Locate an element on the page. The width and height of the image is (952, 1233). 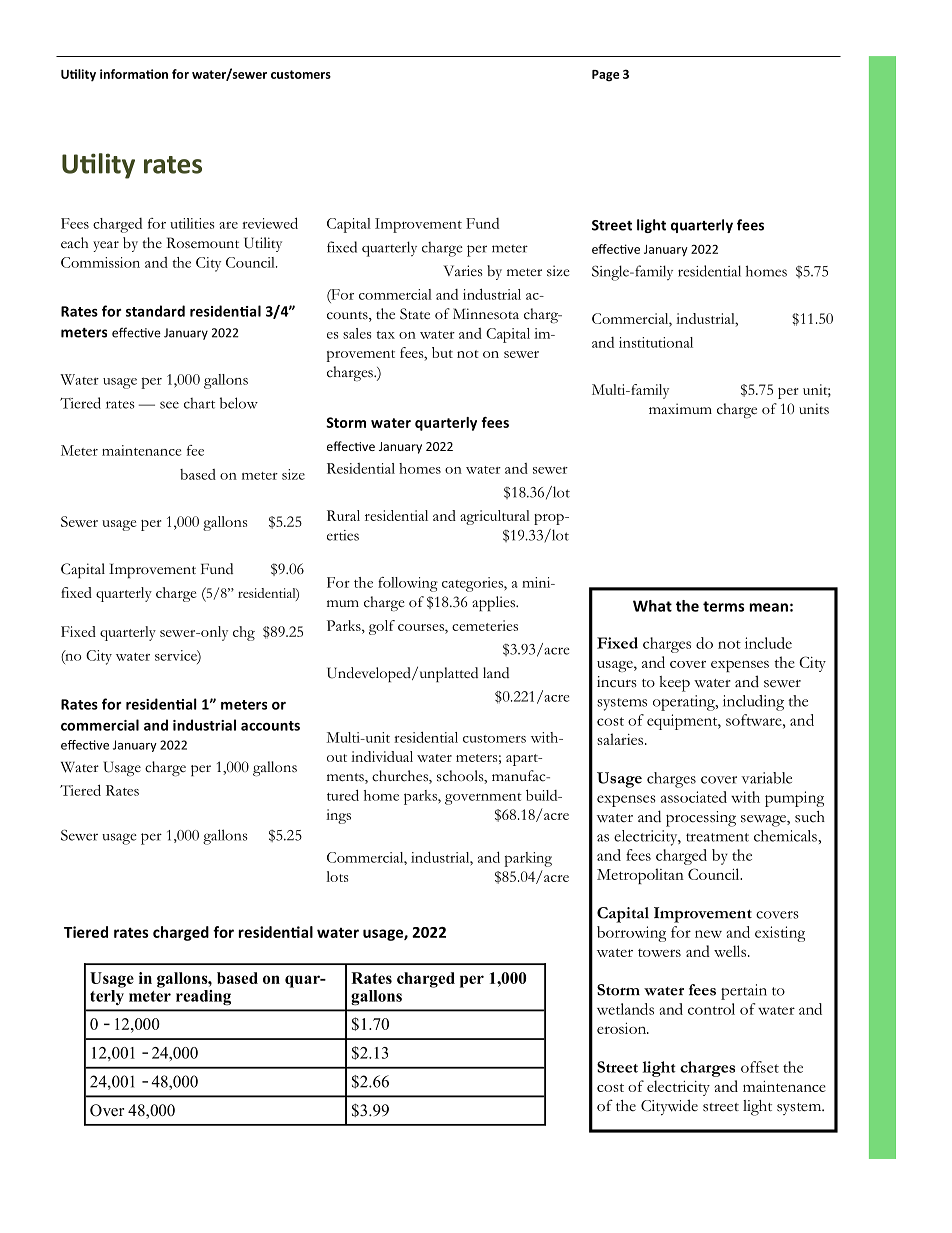
lots is located at coordinates (337, 876).
